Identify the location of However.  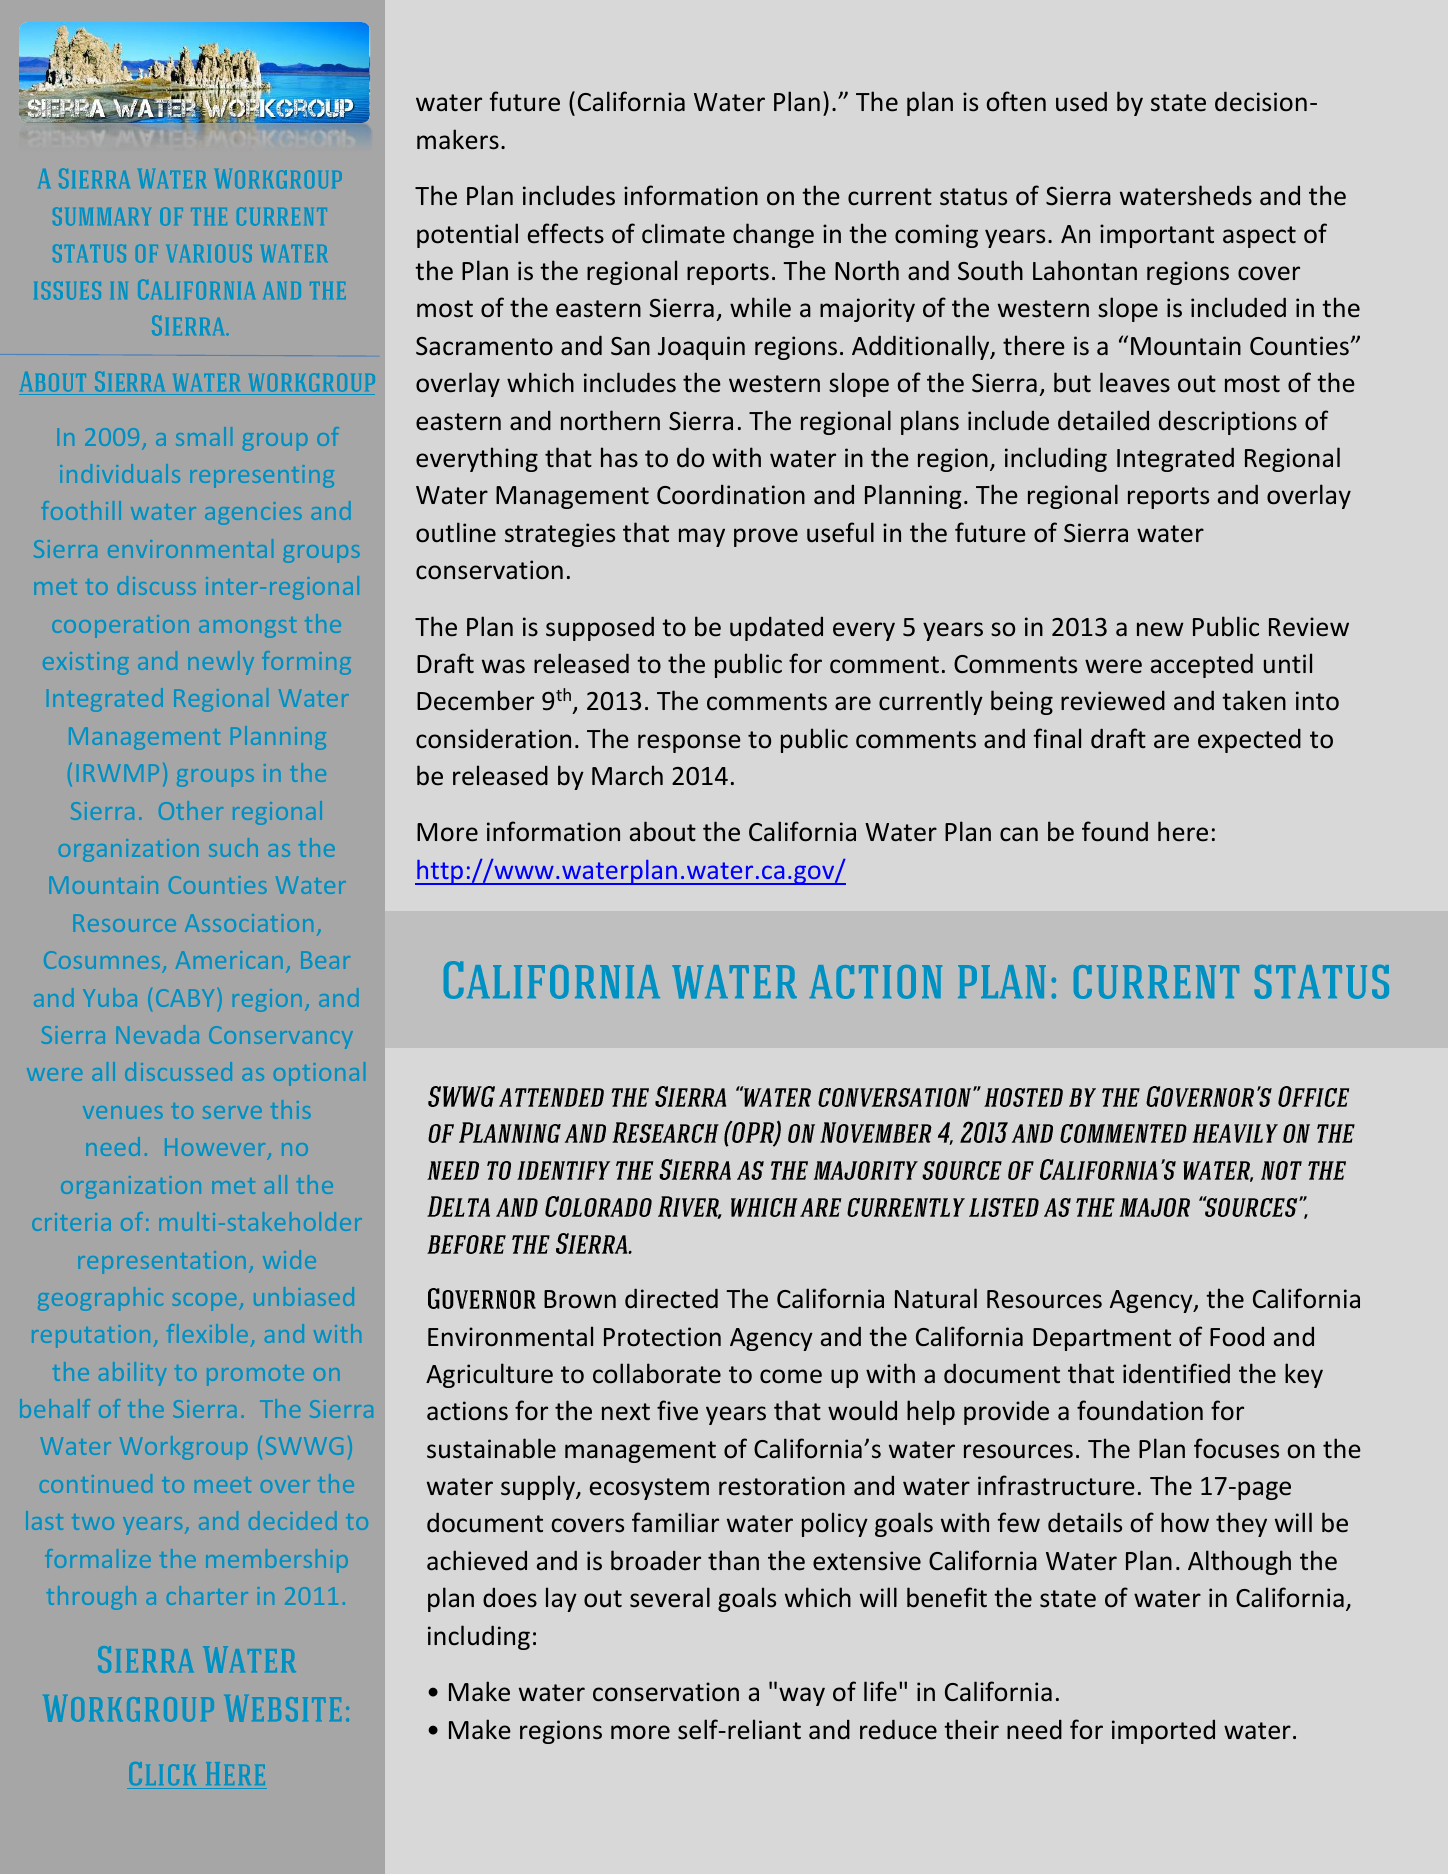
(216, 1149).
